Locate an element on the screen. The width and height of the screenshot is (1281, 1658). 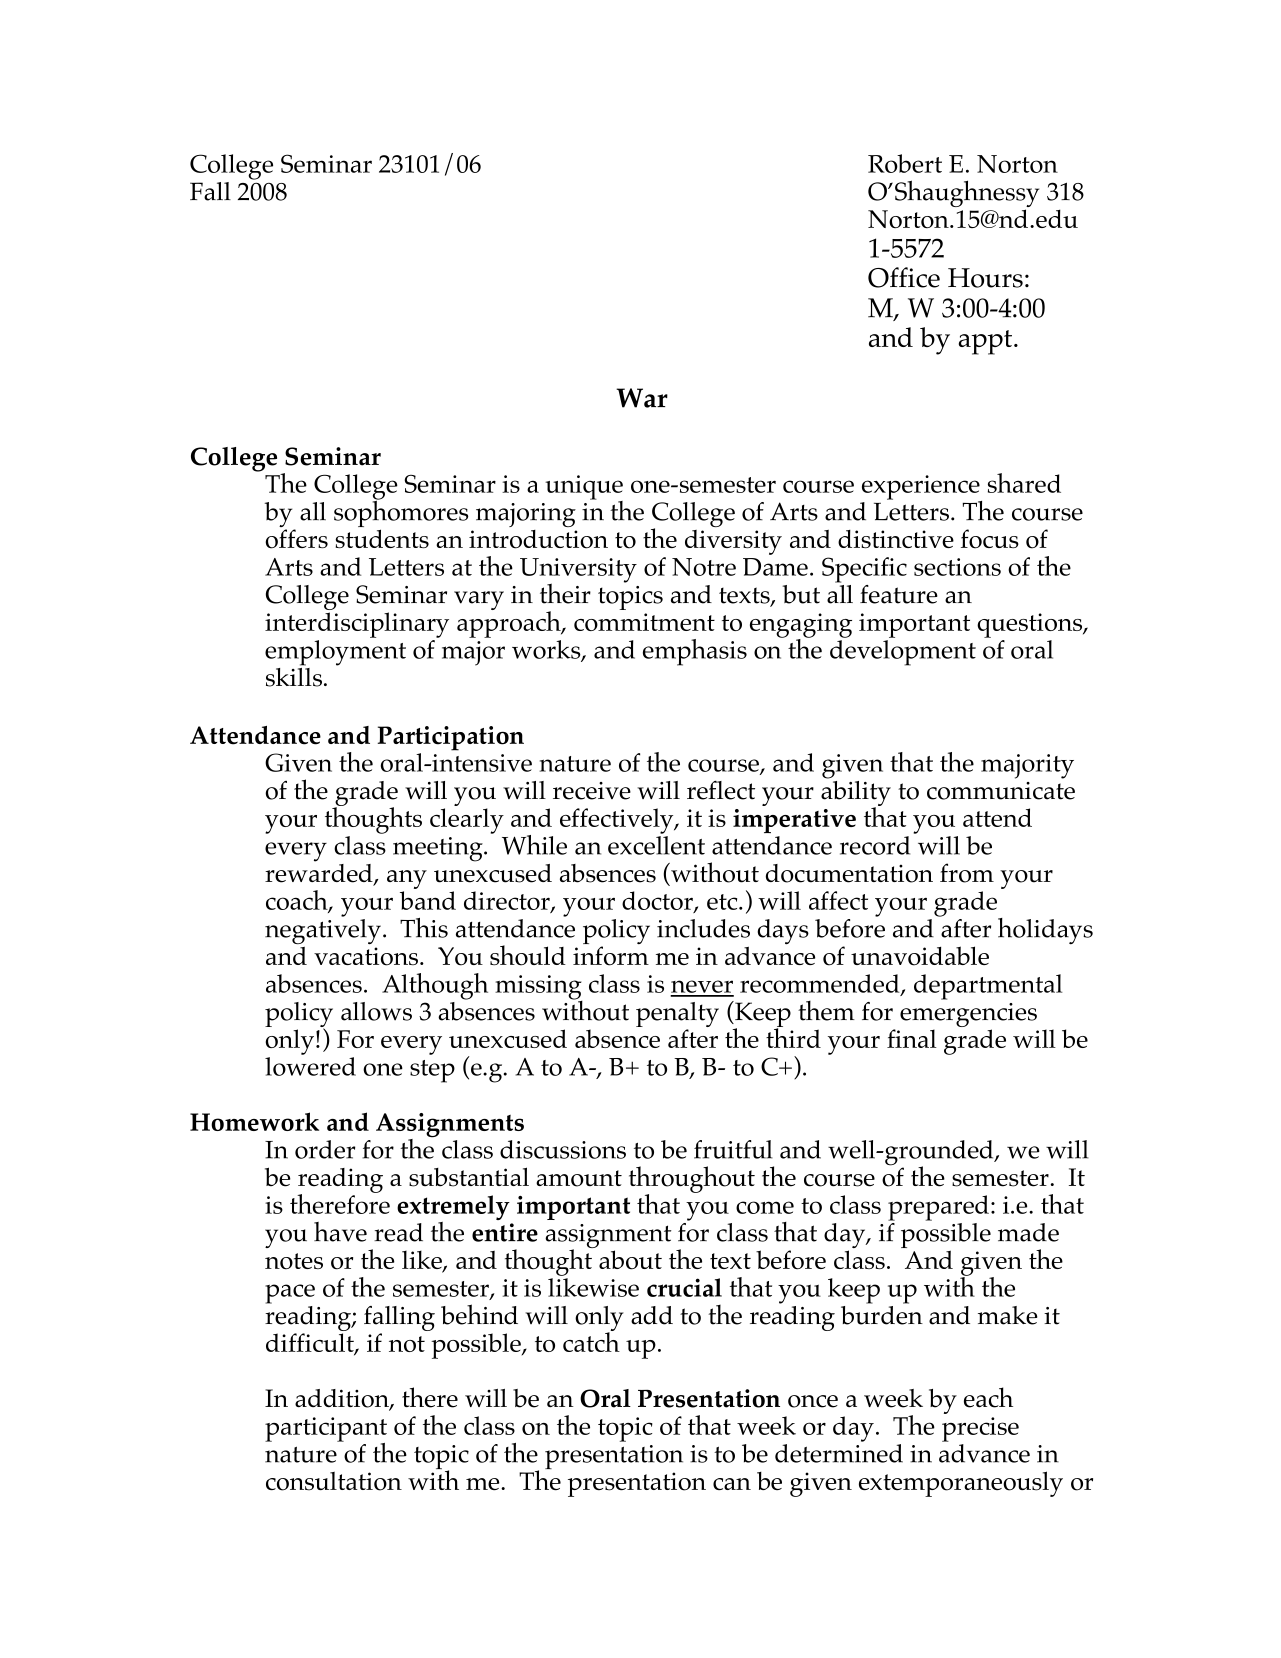
offers is located at coordinates (296, 539).
